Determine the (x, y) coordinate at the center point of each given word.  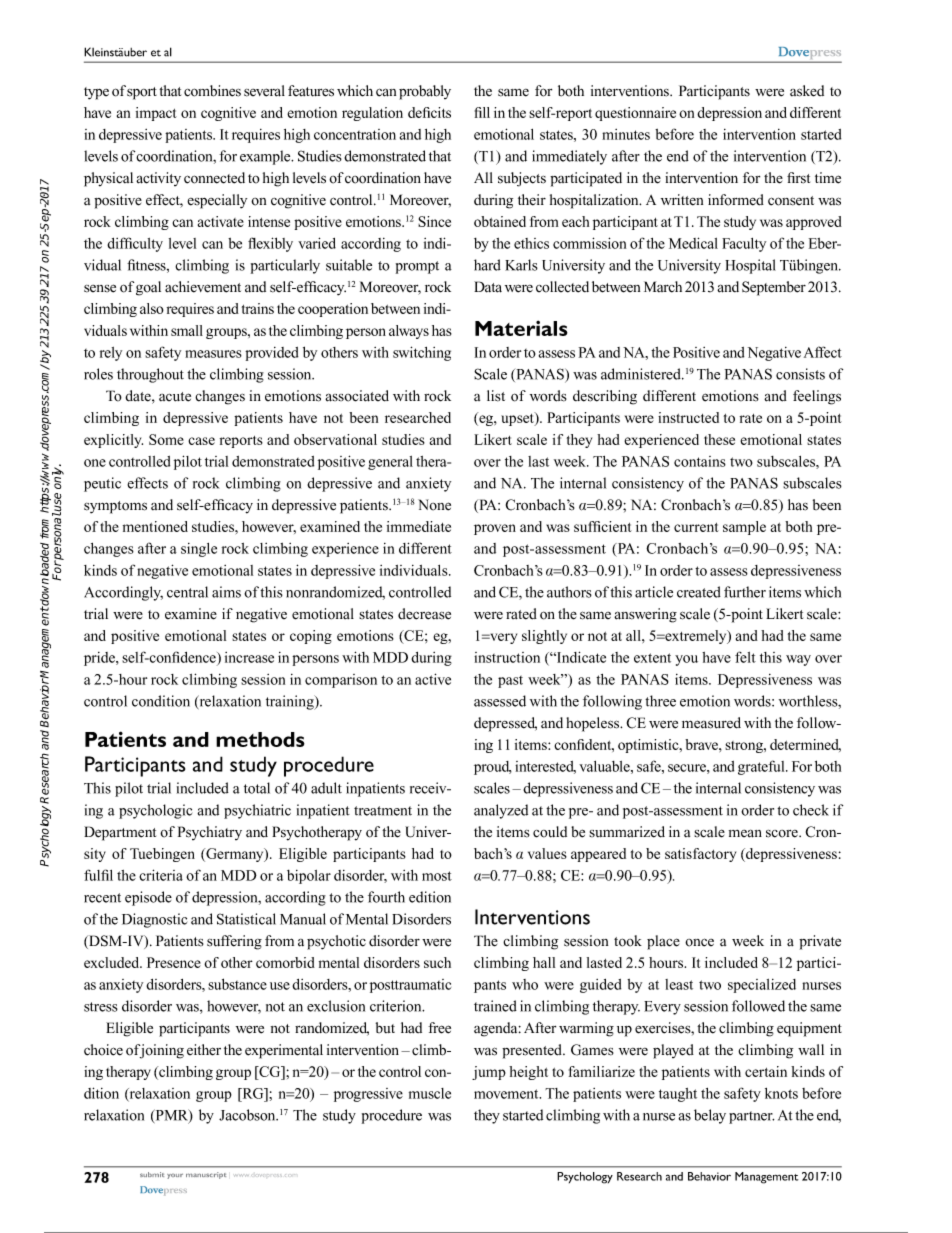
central (187, 592)
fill (482, 112)
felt (745, 657)
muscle (430, 1093)
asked (807, 91)
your (175, 1176)
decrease (424, 614)
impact (156, 114)
